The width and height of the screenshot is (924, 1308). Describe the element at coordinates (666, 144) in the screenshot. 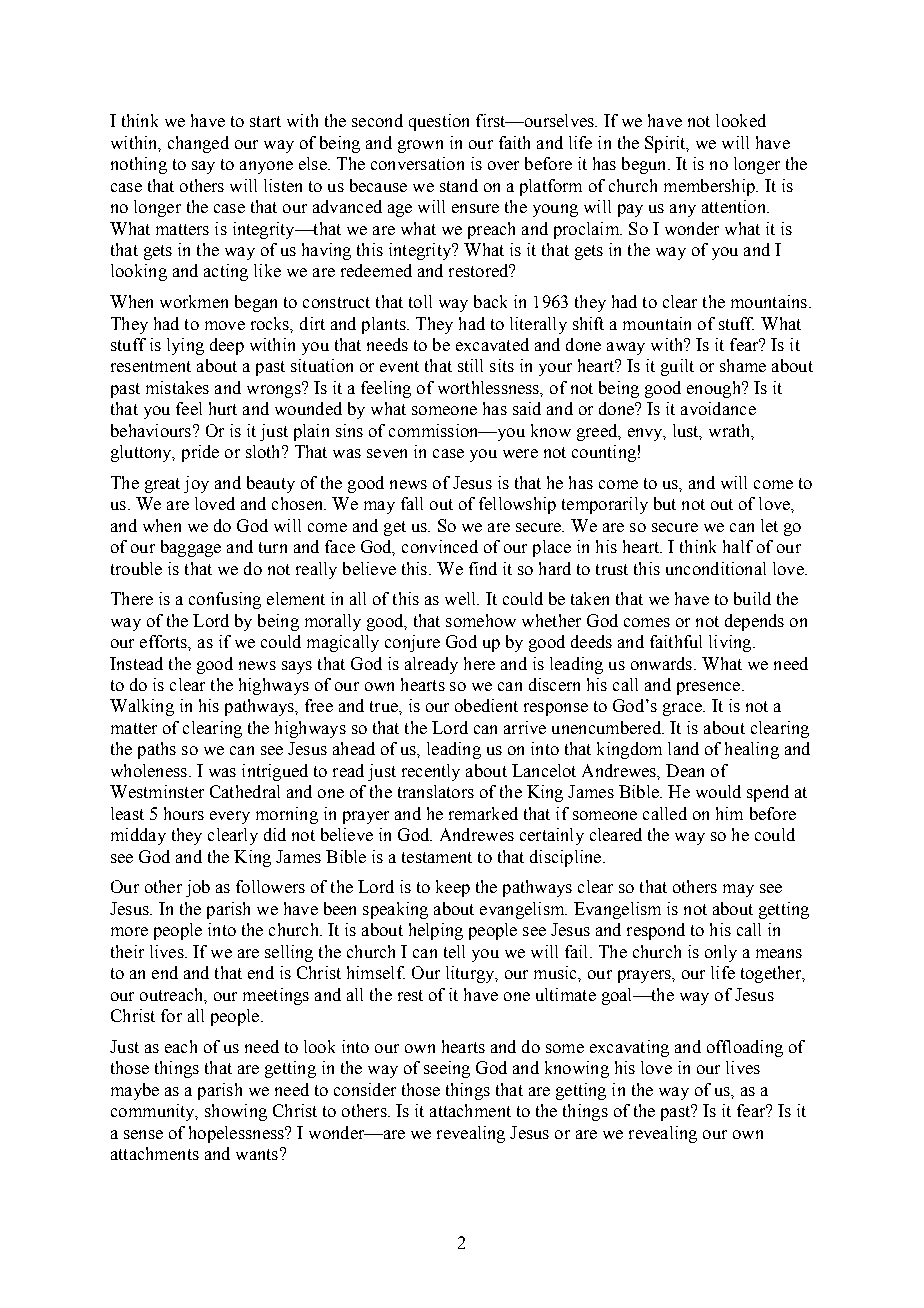

I see `Spirit` at that location.
